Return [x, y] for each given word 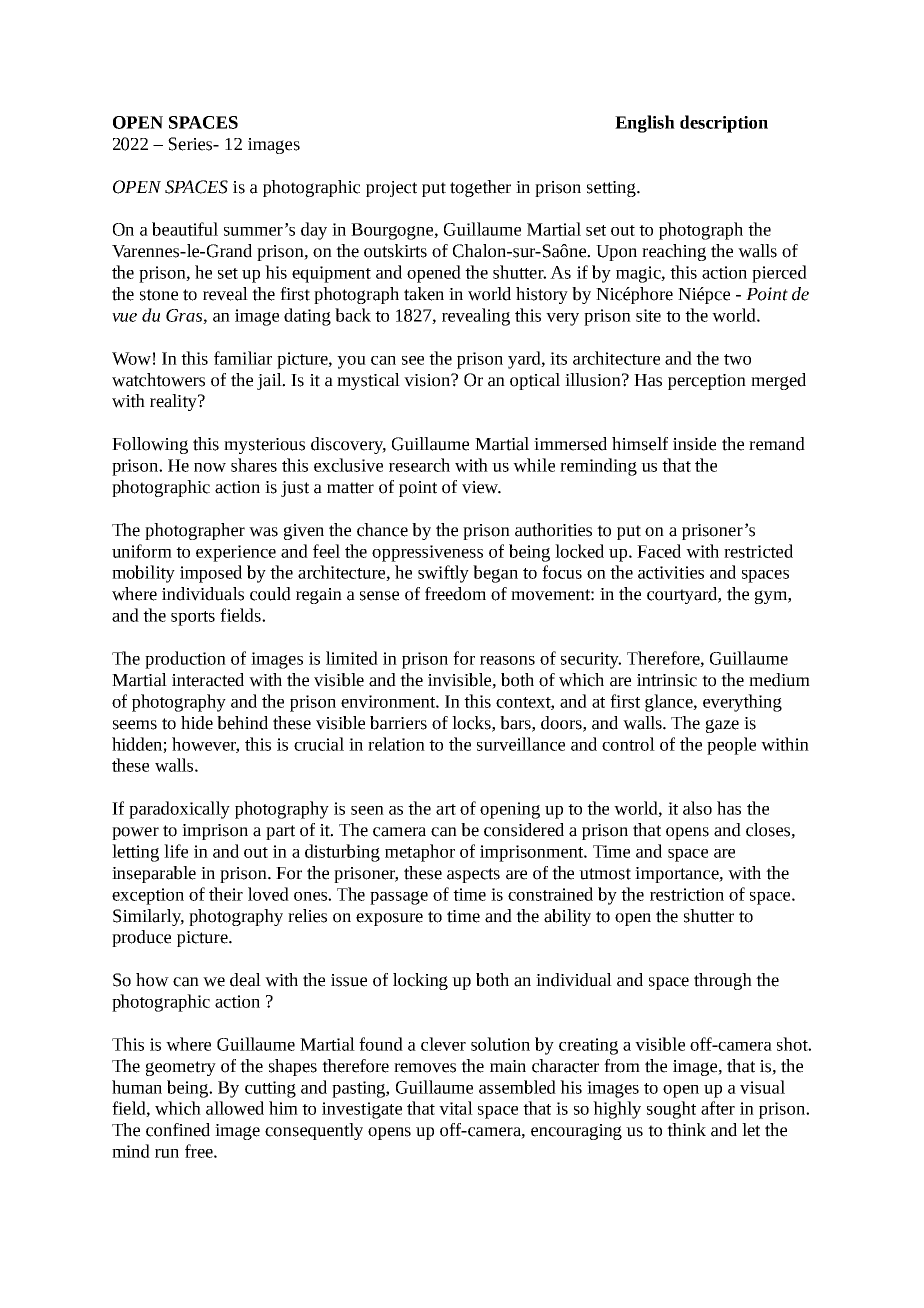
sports [193, 618]
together [480, 188]
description [724, 124]
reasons [507, 660]
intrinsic [667, 680]
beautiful [185, 229]
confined [178, 1130]
